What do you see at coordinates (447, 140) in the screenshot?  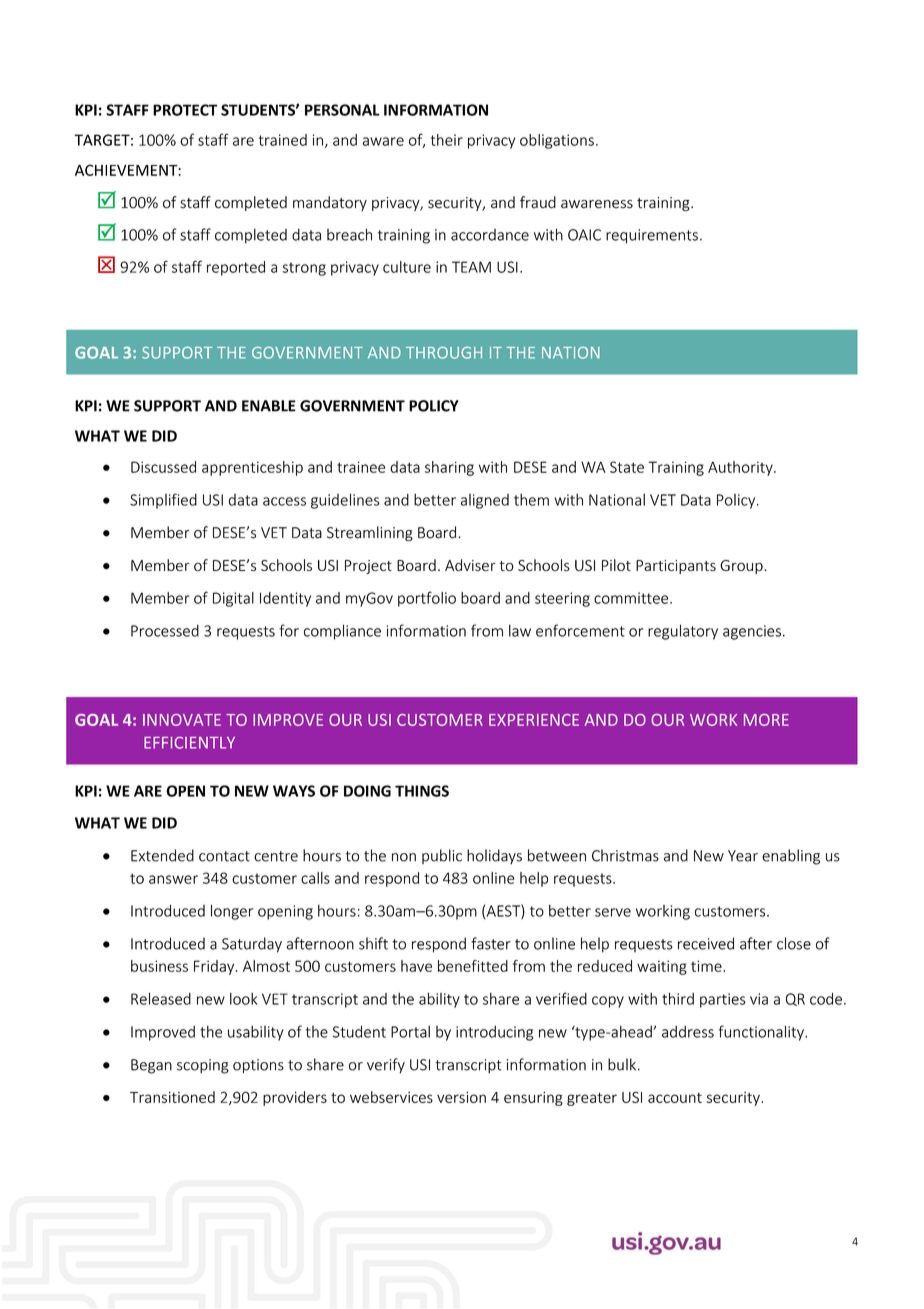 I see `their` at bounding box center [447, 140].
